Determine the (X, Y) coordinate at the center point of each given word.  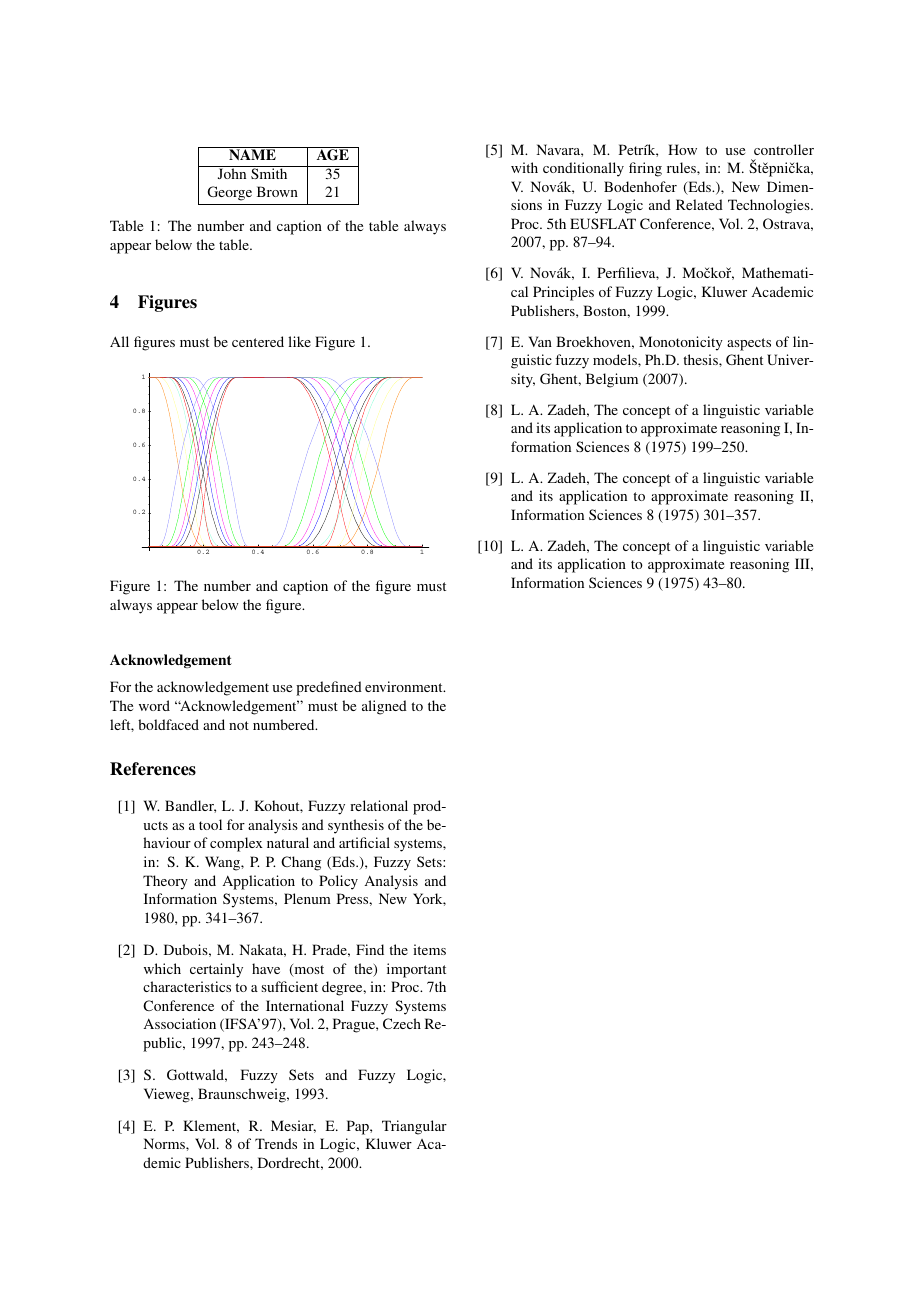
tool (210, 824)
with (524, 167)
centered (258, 341)
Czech (402, 1023)
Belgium (612, 380)
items (429, 949)
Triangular (414, 1127)
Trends (276, 1143)
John (232, 172)
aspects (749, 344)
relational (379, 805)
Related (699, 204)
